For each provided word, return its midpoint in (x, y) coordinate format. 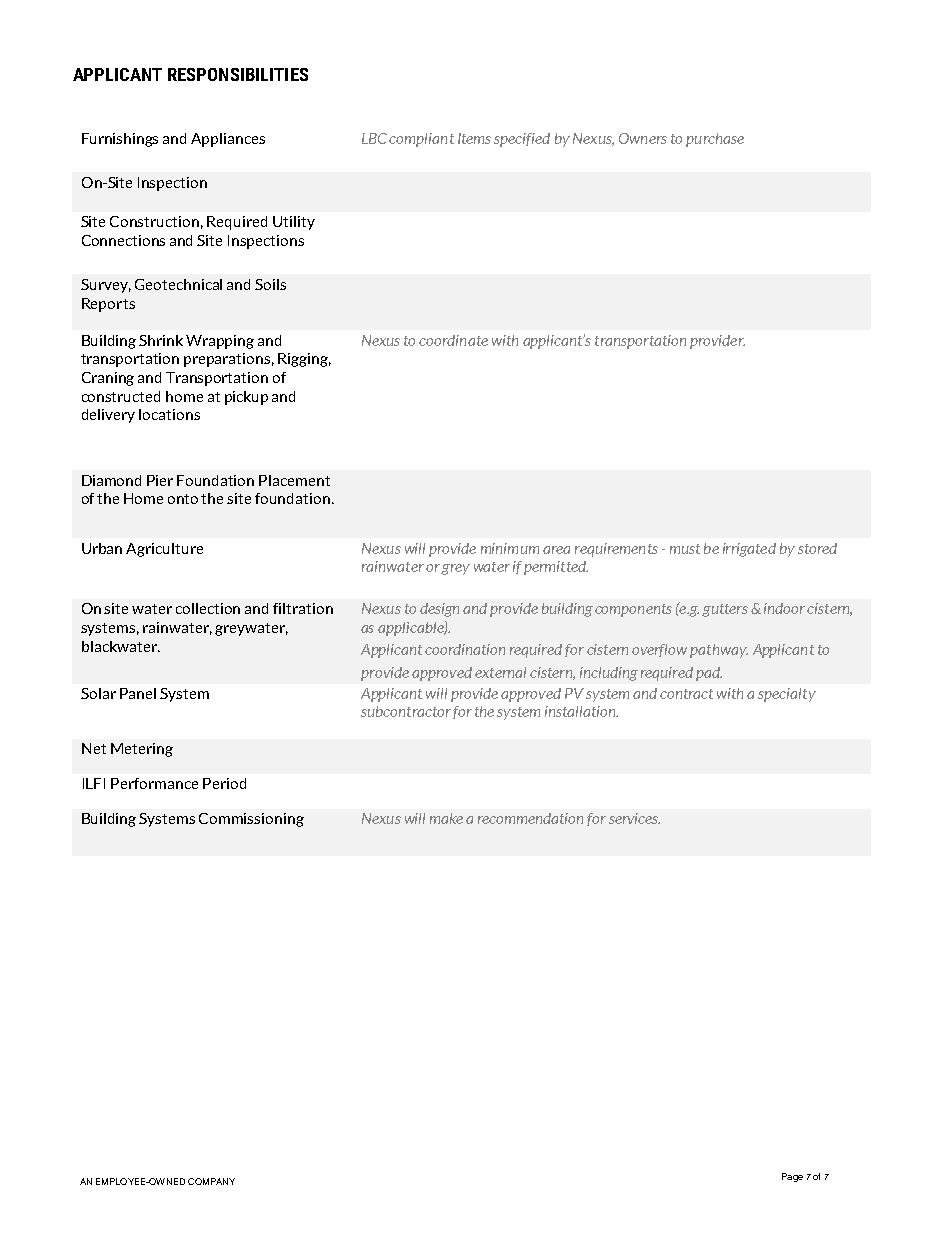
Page (792, 1177)
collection (208, 608)
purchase (715, 140)
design (439, 610)
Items (474, 138)
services (634, 818)
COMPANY (211, 1181)
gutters (725, 610)
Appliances (228, 140)
